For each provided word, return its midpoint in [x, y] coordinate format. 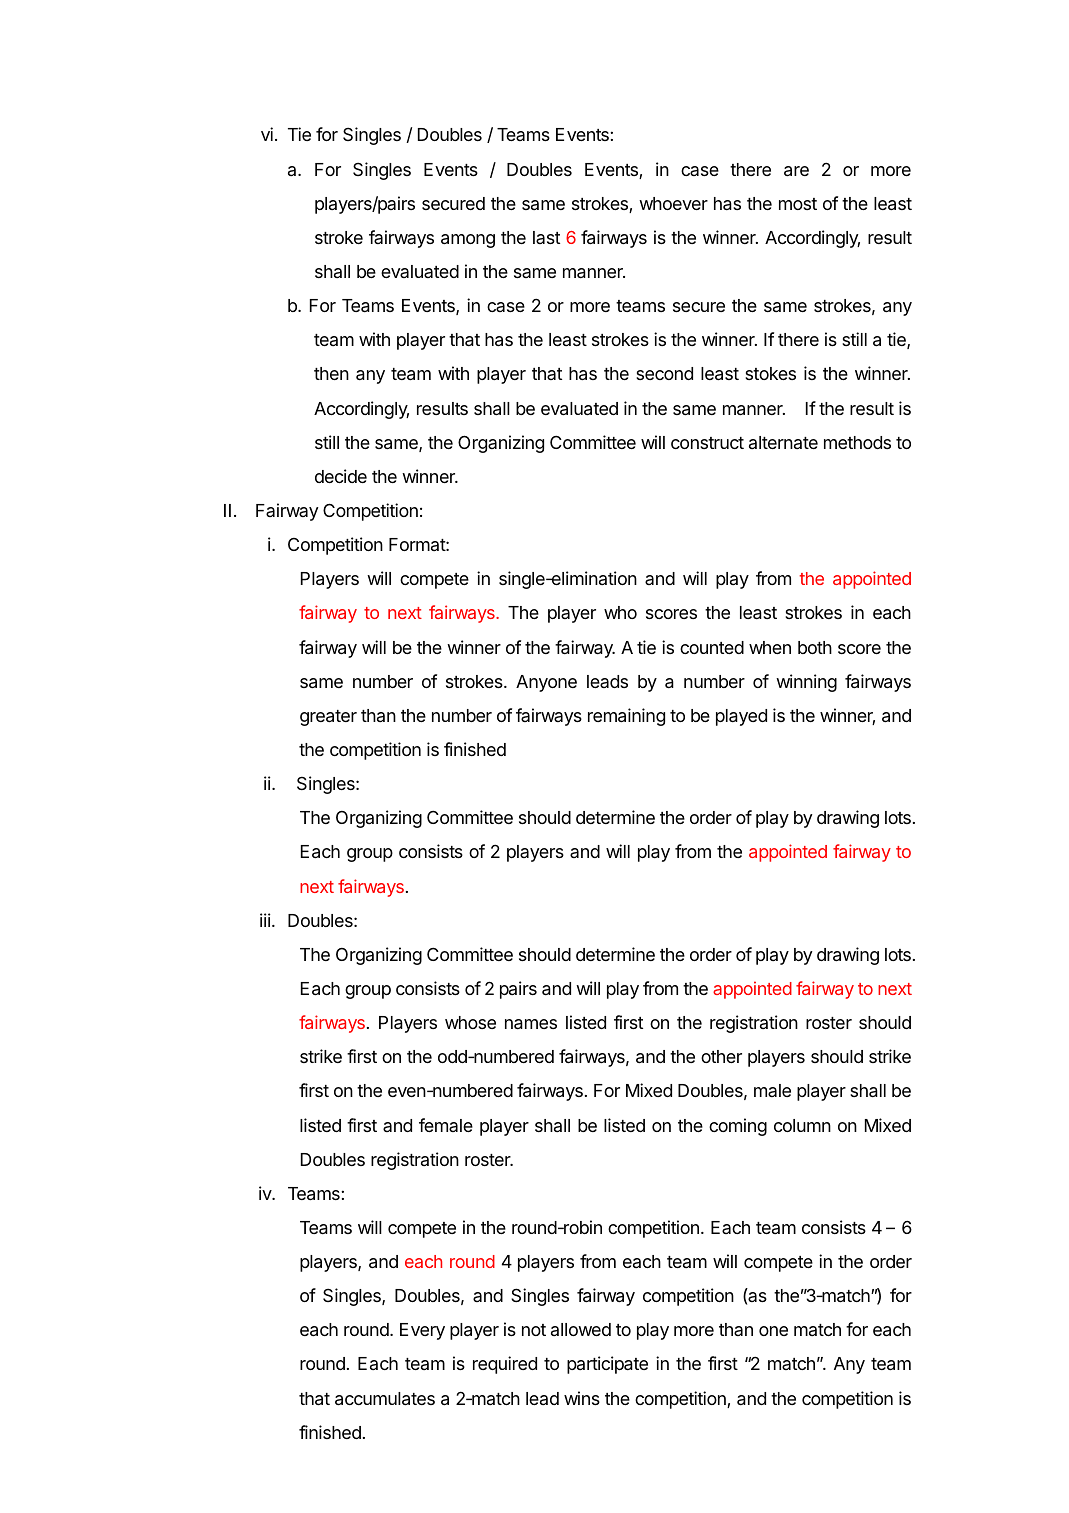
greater [328, 718]
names [531, 1024]
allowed [581, 1329]
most [798, 204]
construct [707, 443]
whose [470, 1022]
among [468, 241]
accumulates [385, 1399]
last [546, 237]
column [802, 1125]
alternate [783, 442]
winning [806, 683]
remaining [626, 717]
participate [607, 1365]
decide [341, 476]
